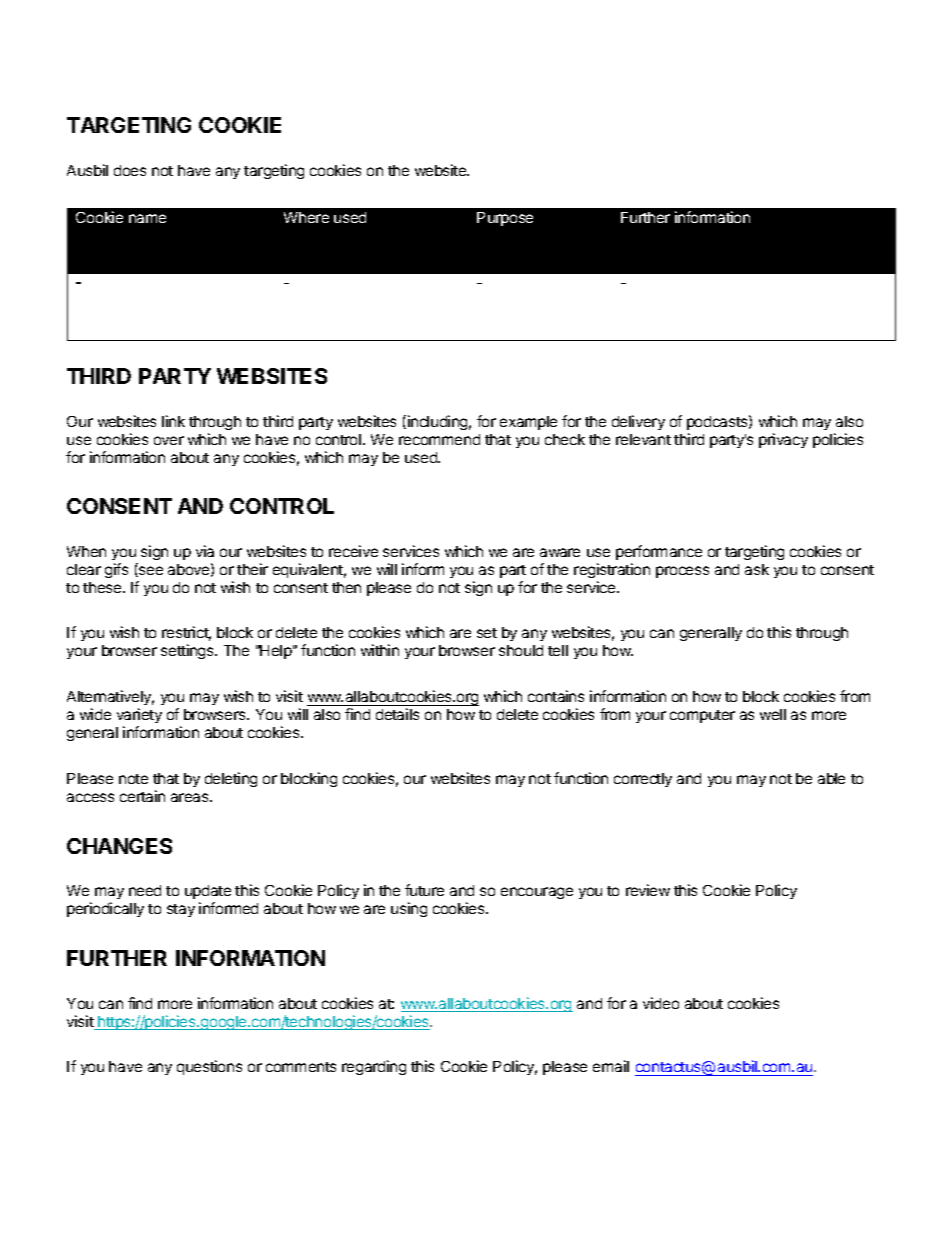  I want to click on delivery, so click(638, 422).
